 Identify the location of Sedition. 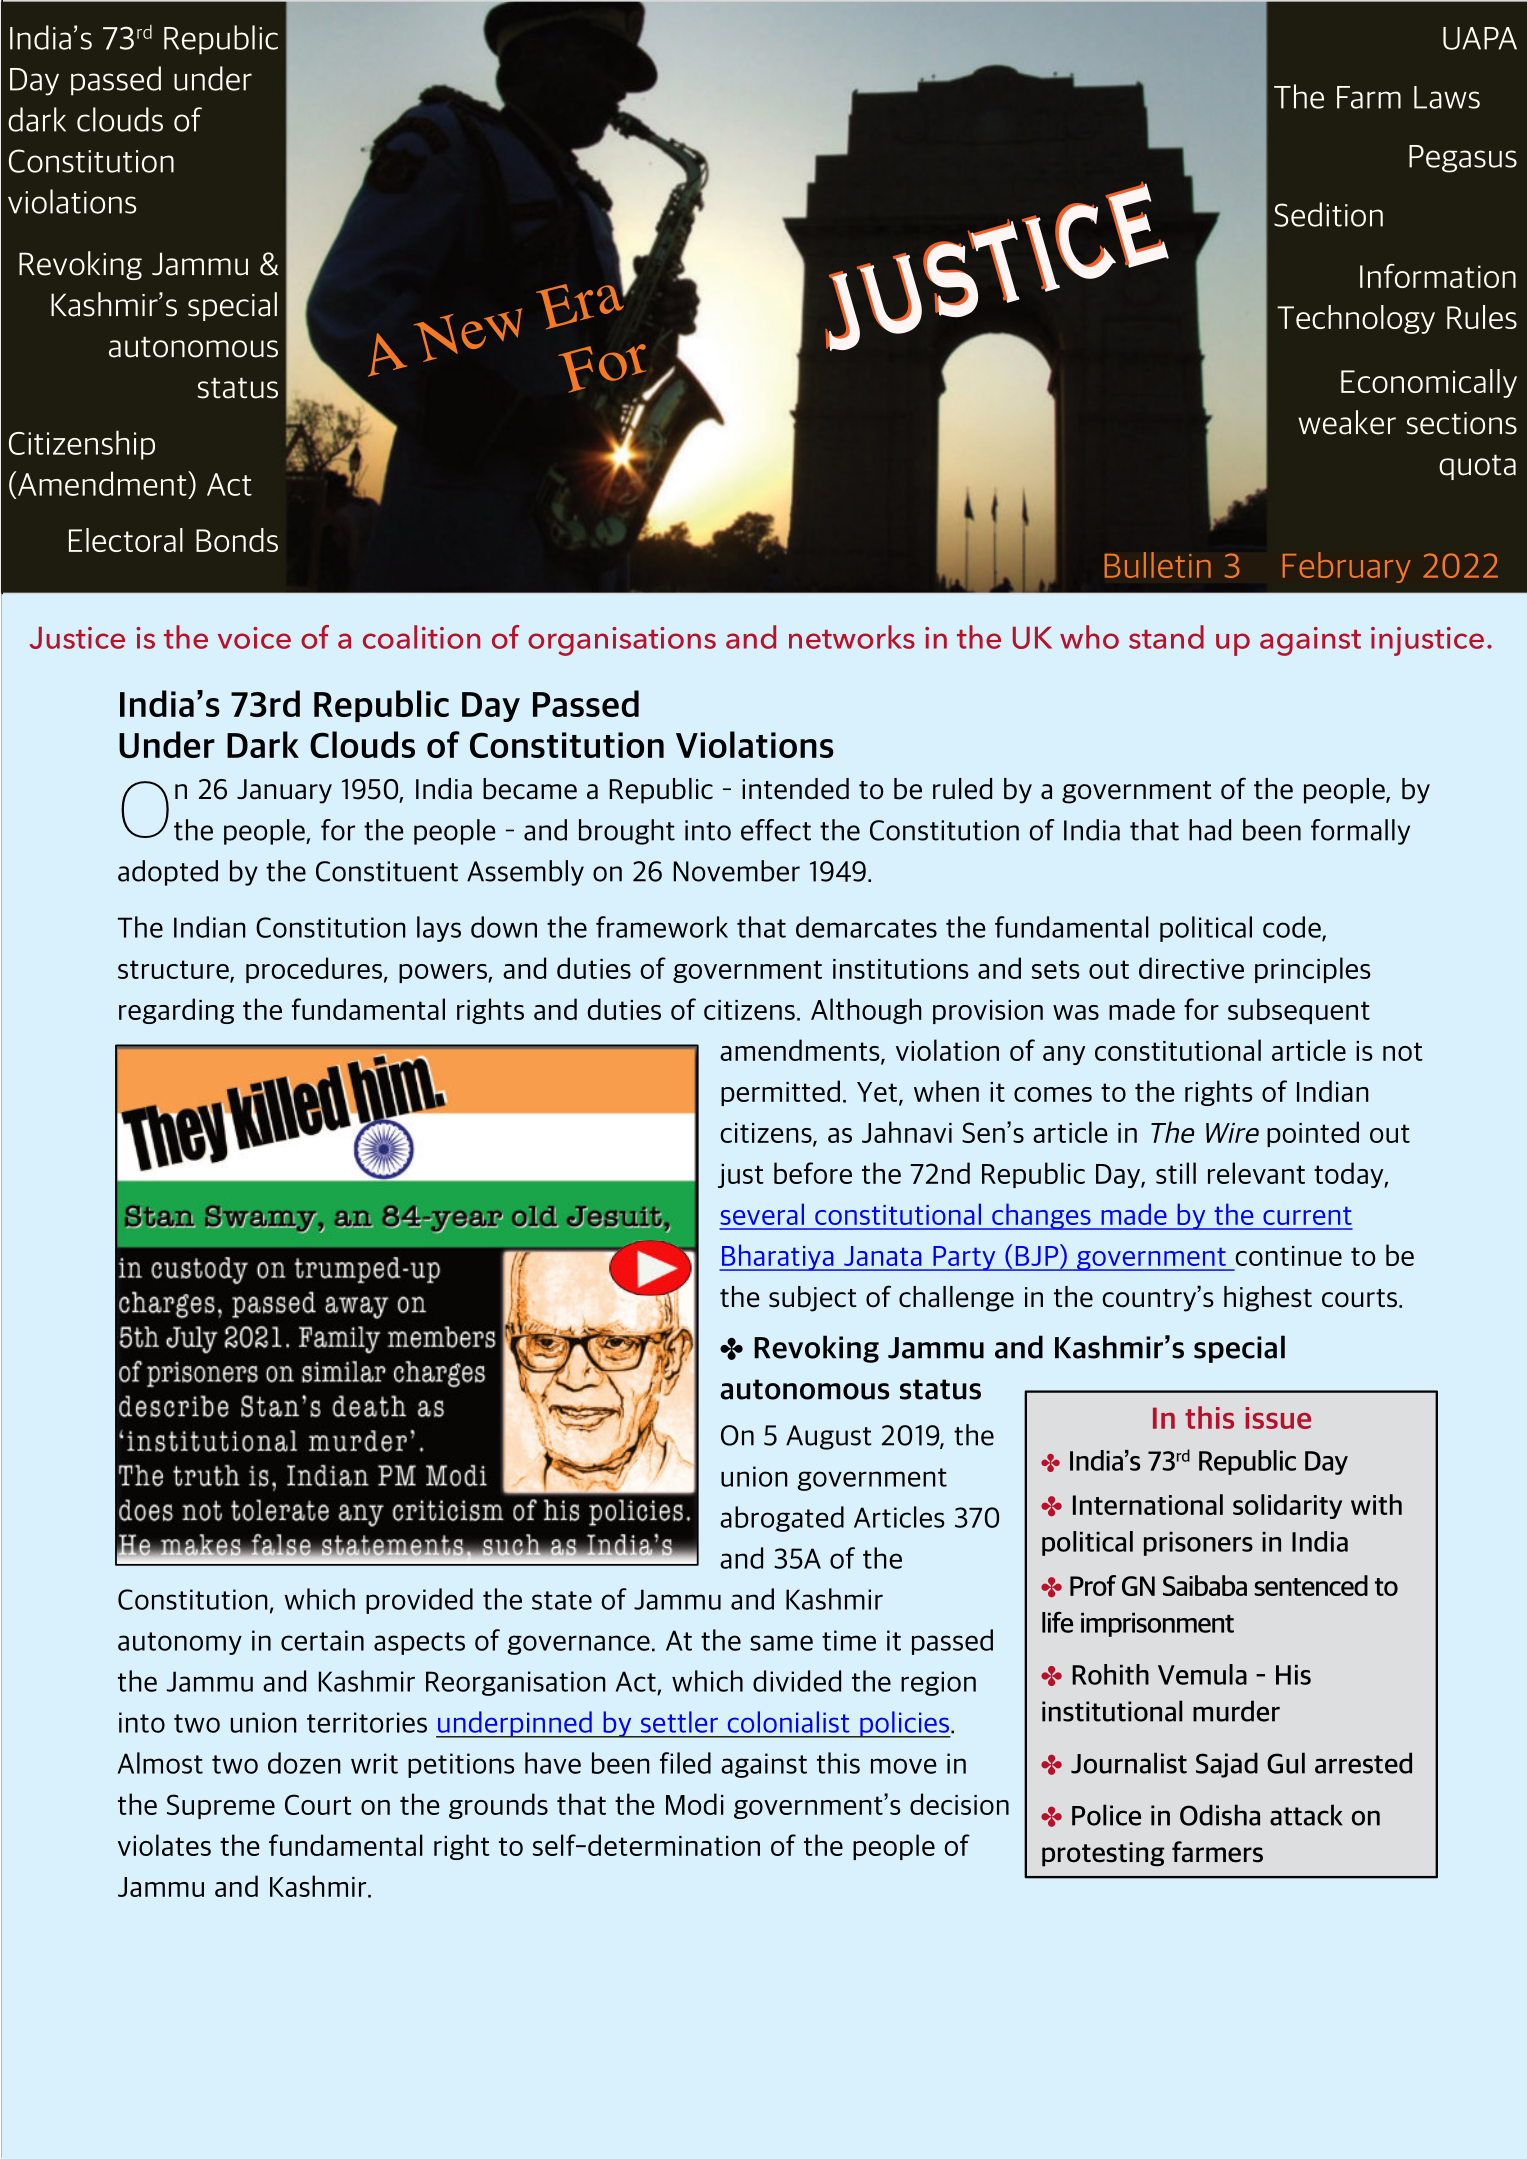
(1328, 214).
